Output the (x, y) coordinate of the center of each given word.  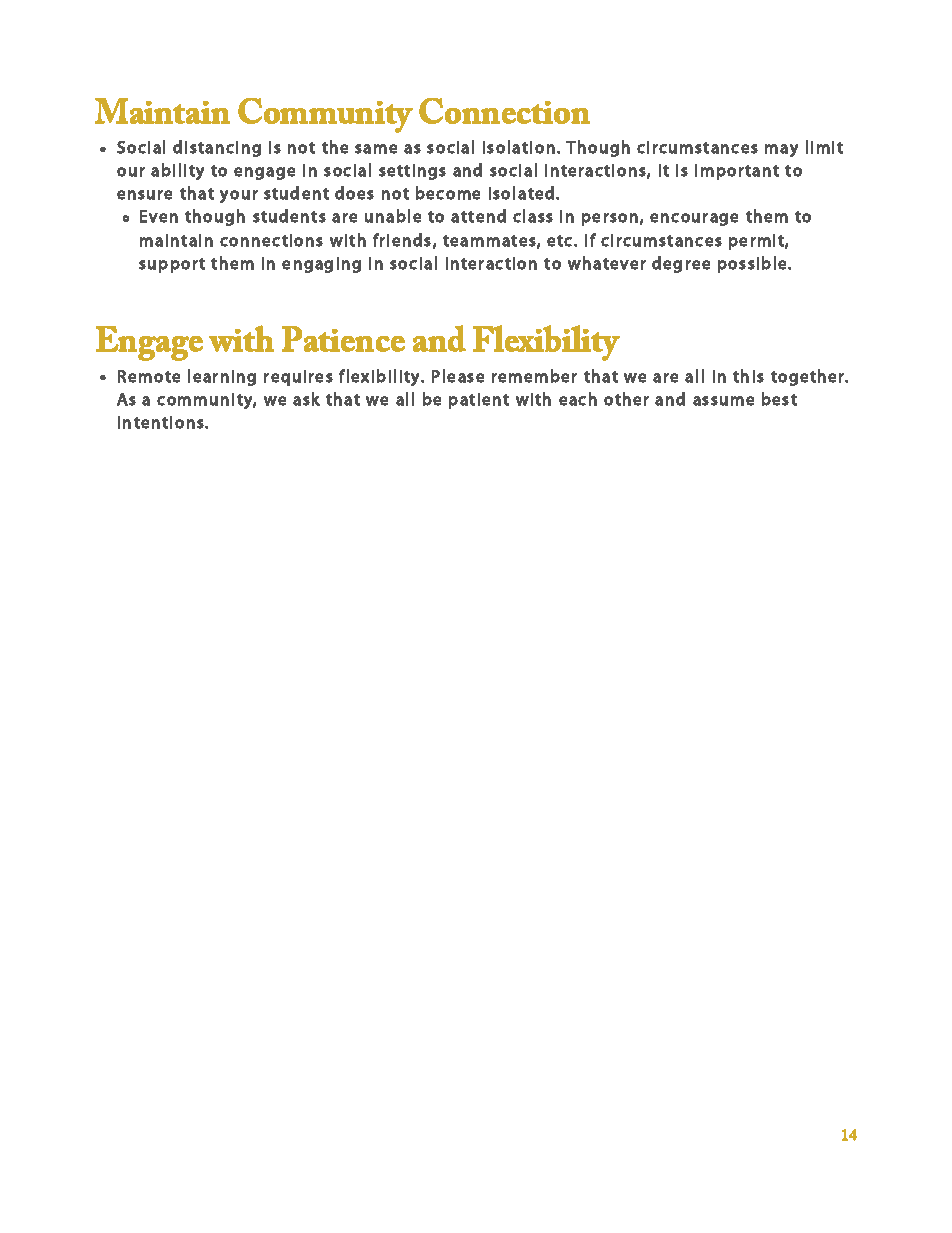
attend (478, 216)
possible (753, 264)
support (172, 265)
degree (681, 264)
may (781, 150)
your (239, 196)
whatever (607, 263)
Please (458, 376)
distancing (217, 148)
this (748, 376)
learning (222, 377)
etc (561, 241)
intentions (162, 422)
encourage (694, 219)
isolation (519, 147)
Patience (343, 339)
